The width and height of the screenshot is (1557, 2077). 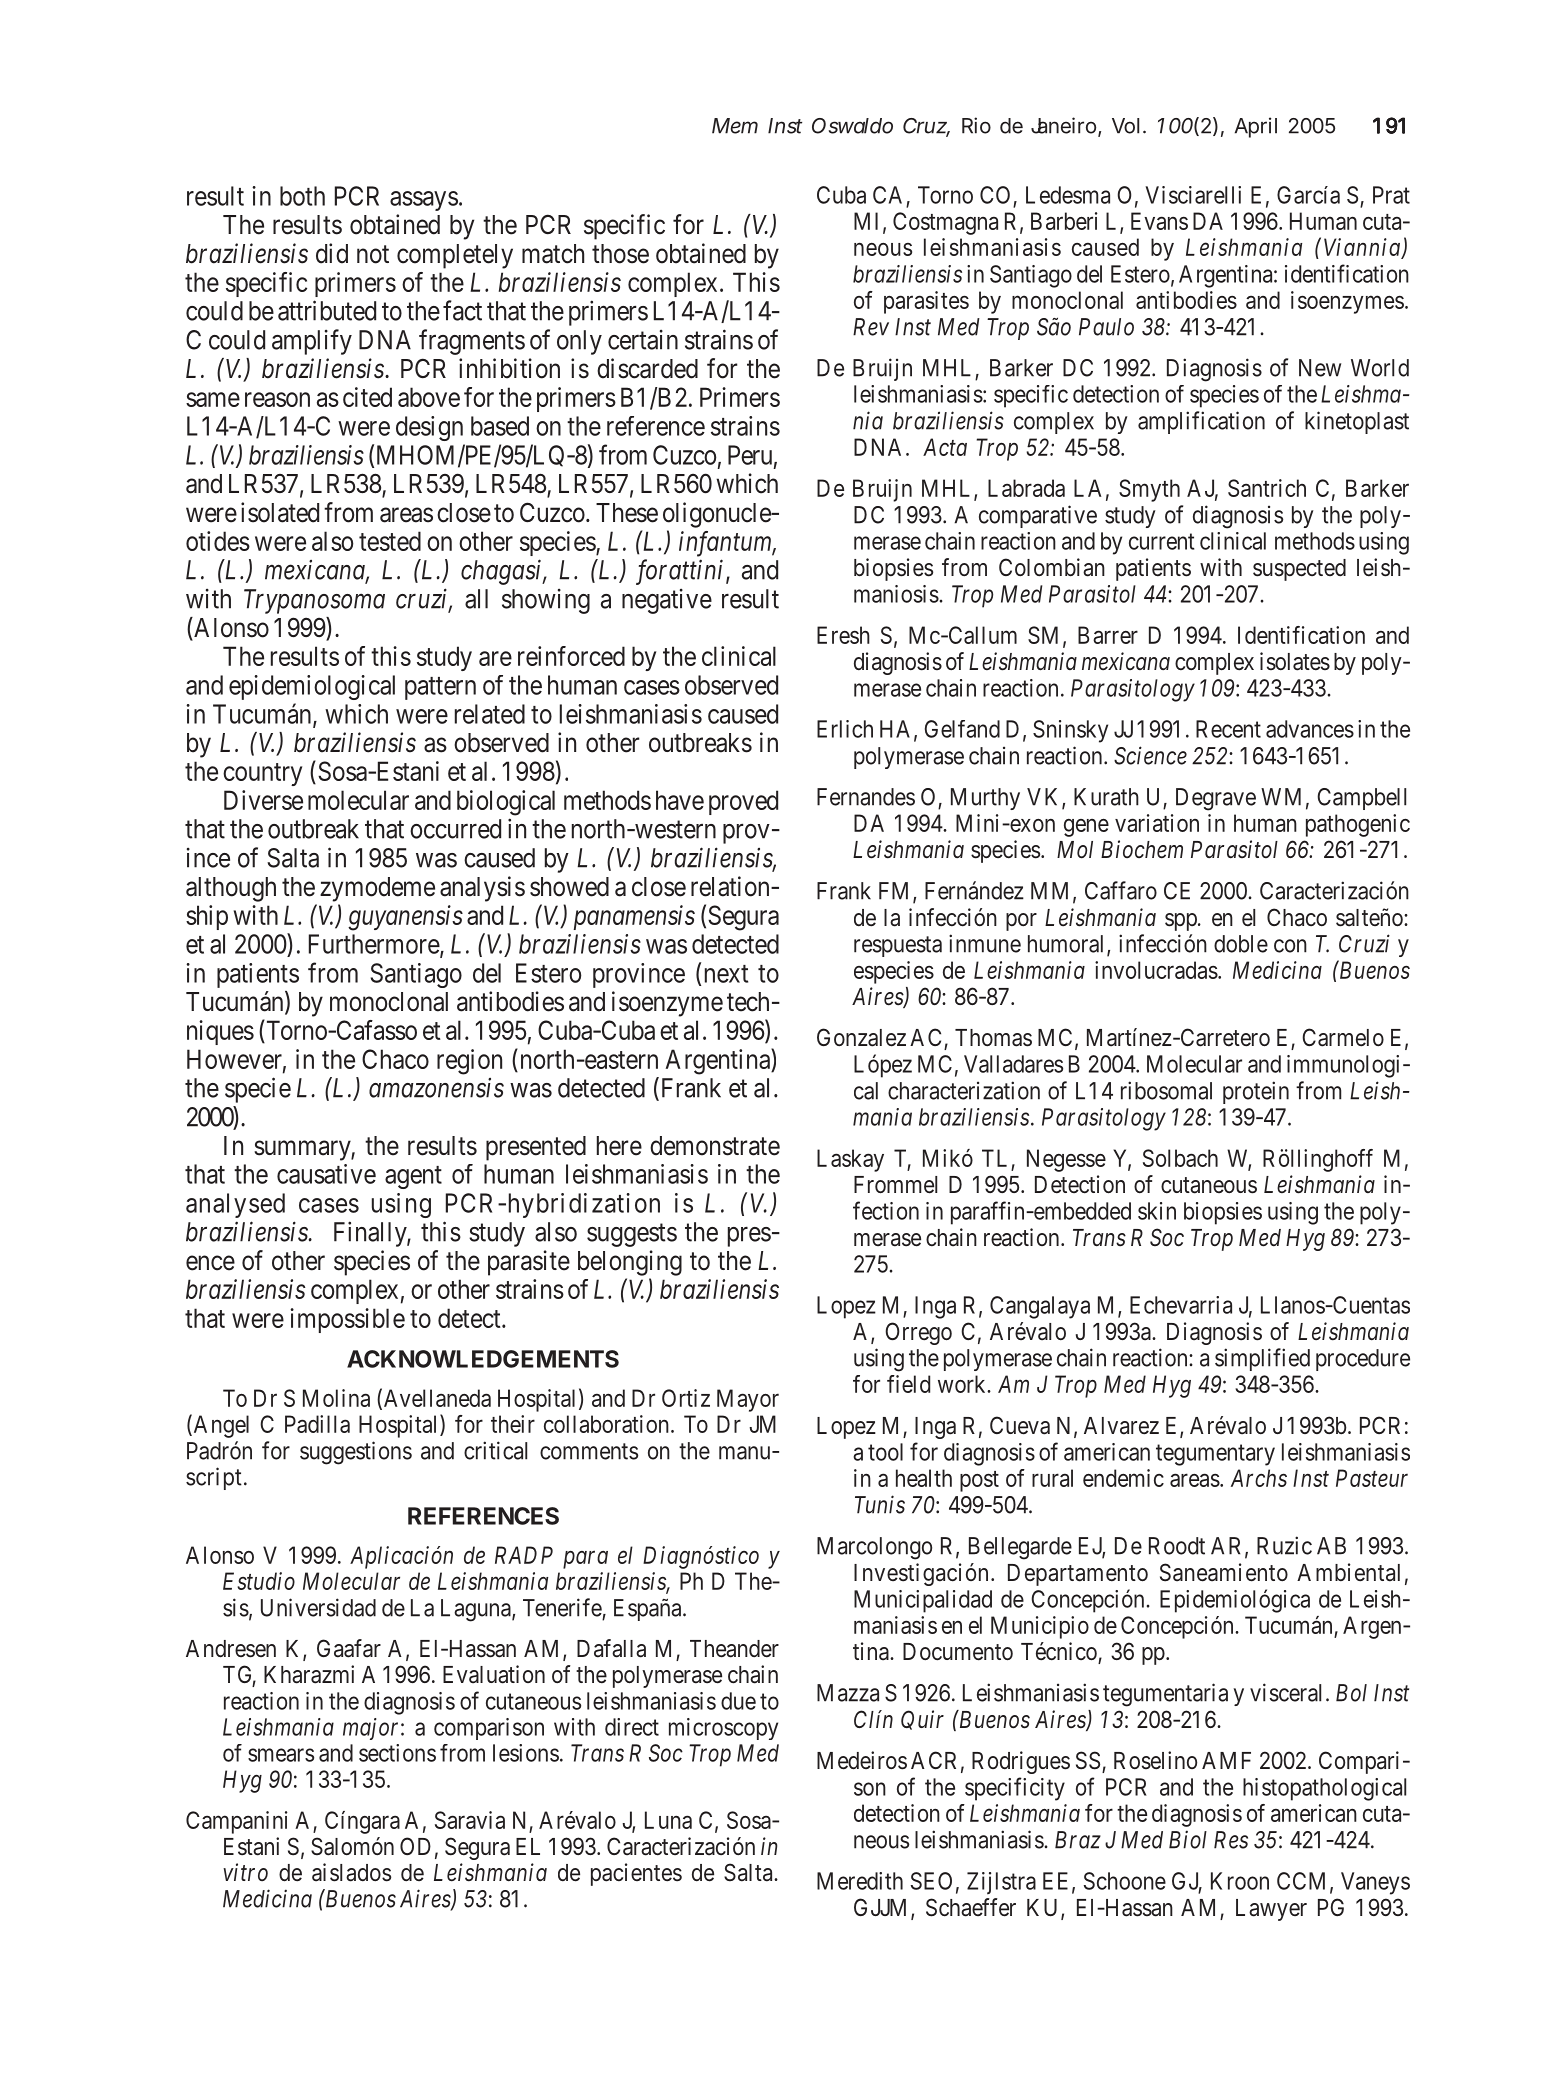 What do you see at coordinates (347, 1320) in the screenshot?
I see `impossible` at bounding box center [347, 1320].
